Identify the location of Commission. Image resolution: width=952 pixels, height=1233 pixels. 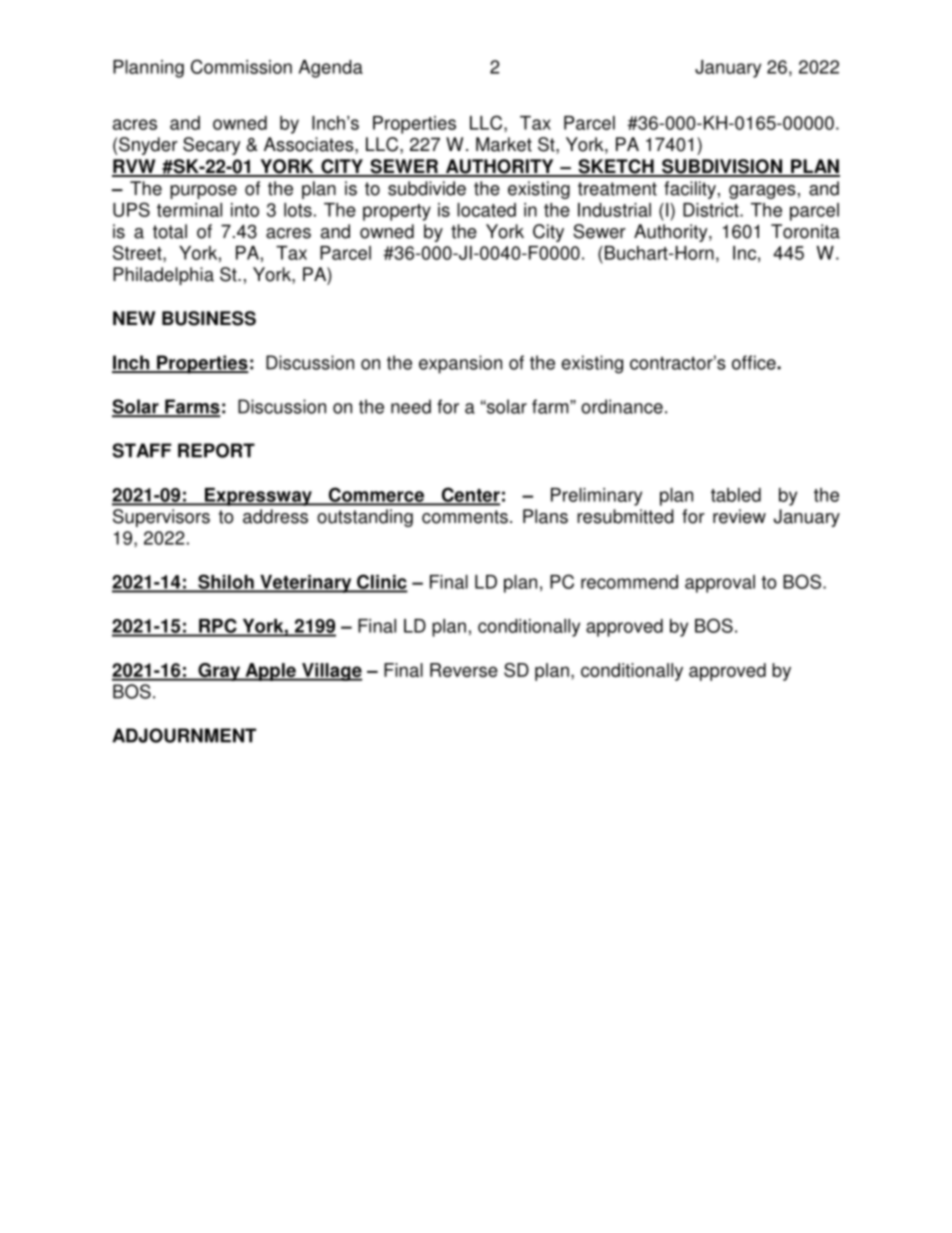
(241, 66).
